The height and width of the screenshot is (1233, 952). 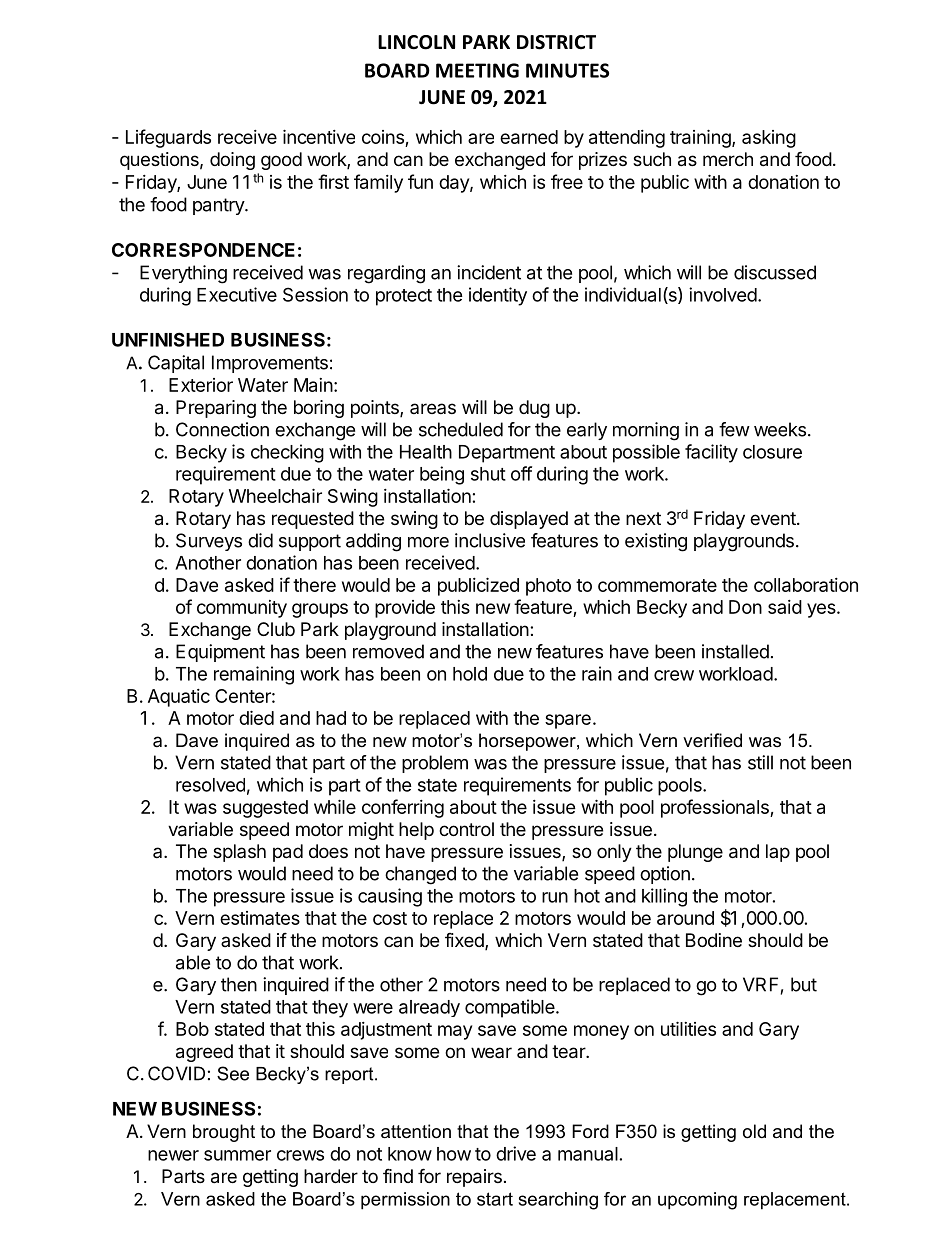 What do you see at coordinates (769, 139) in the screenshot?
I see `asking` at bounding box center [769, 139].
